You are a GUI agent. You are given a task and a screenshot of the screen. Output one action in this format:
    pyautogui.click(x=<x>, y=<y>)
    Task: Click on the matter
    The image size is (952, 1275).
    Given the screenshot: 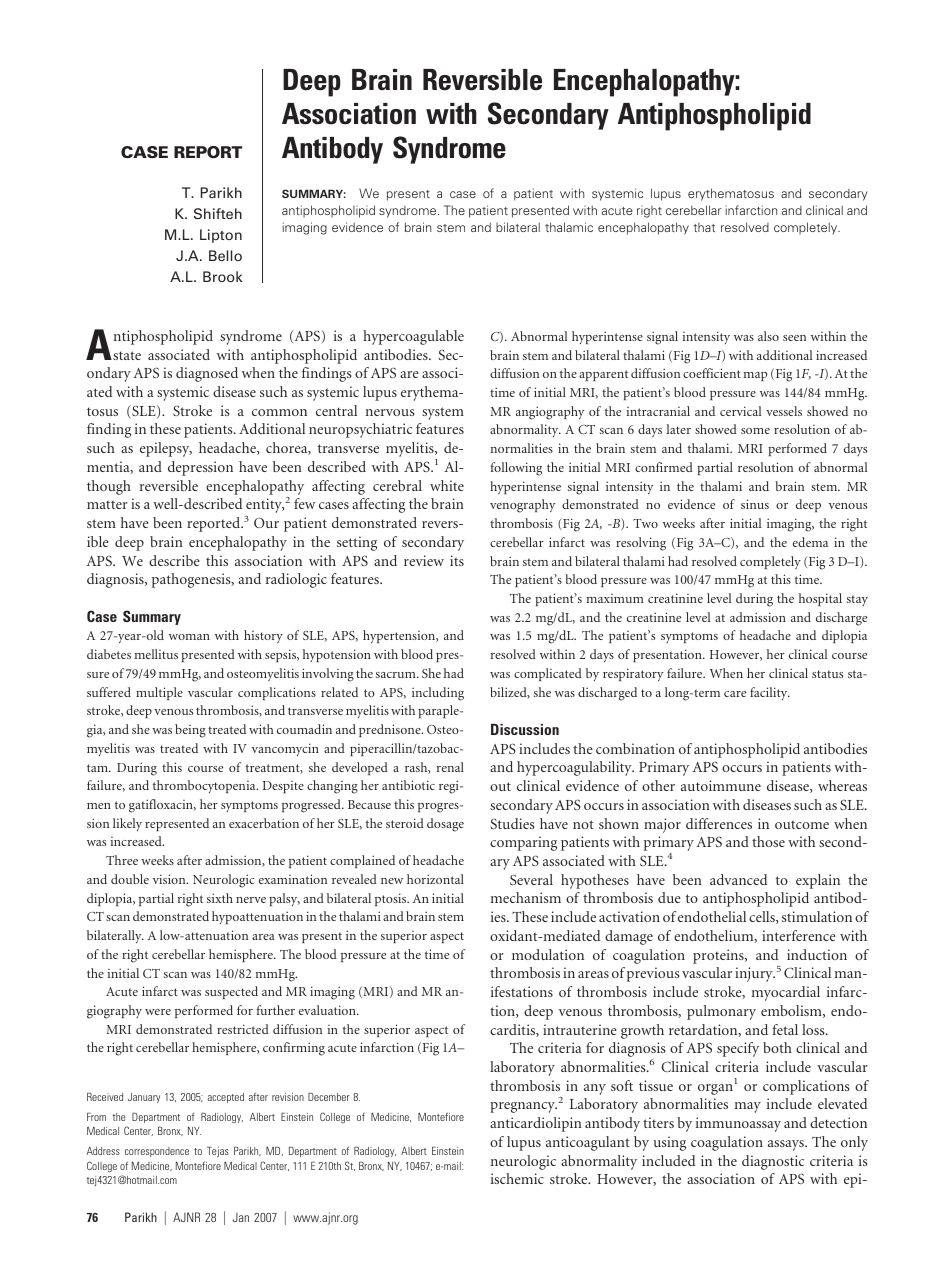 What is the action you would take?
    pyautogui.click(x=107, y=504)
